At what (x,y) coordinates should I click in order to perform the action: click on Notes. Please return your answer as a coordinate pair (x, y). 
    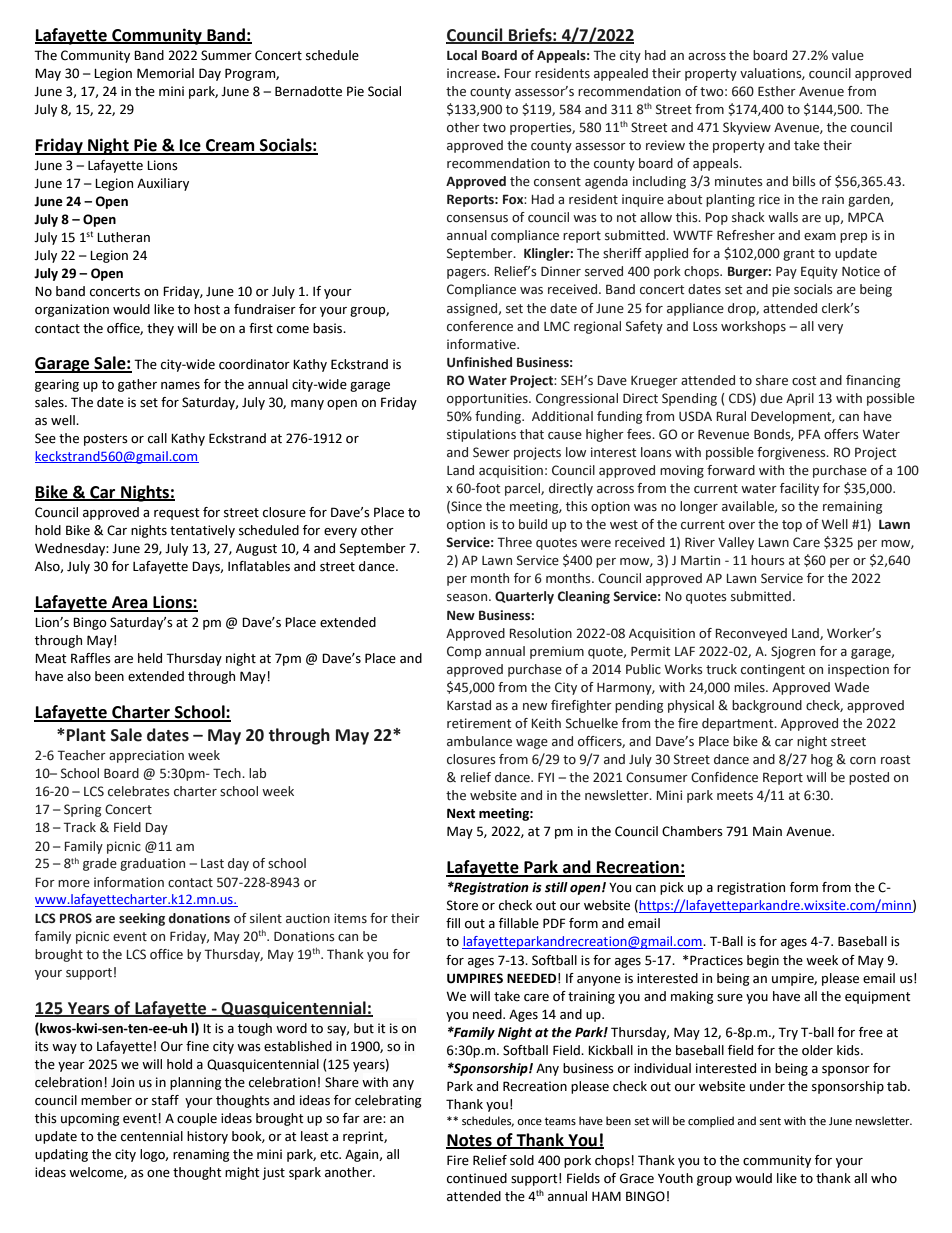
    Looking at the image, I should click on (470, 1141).
